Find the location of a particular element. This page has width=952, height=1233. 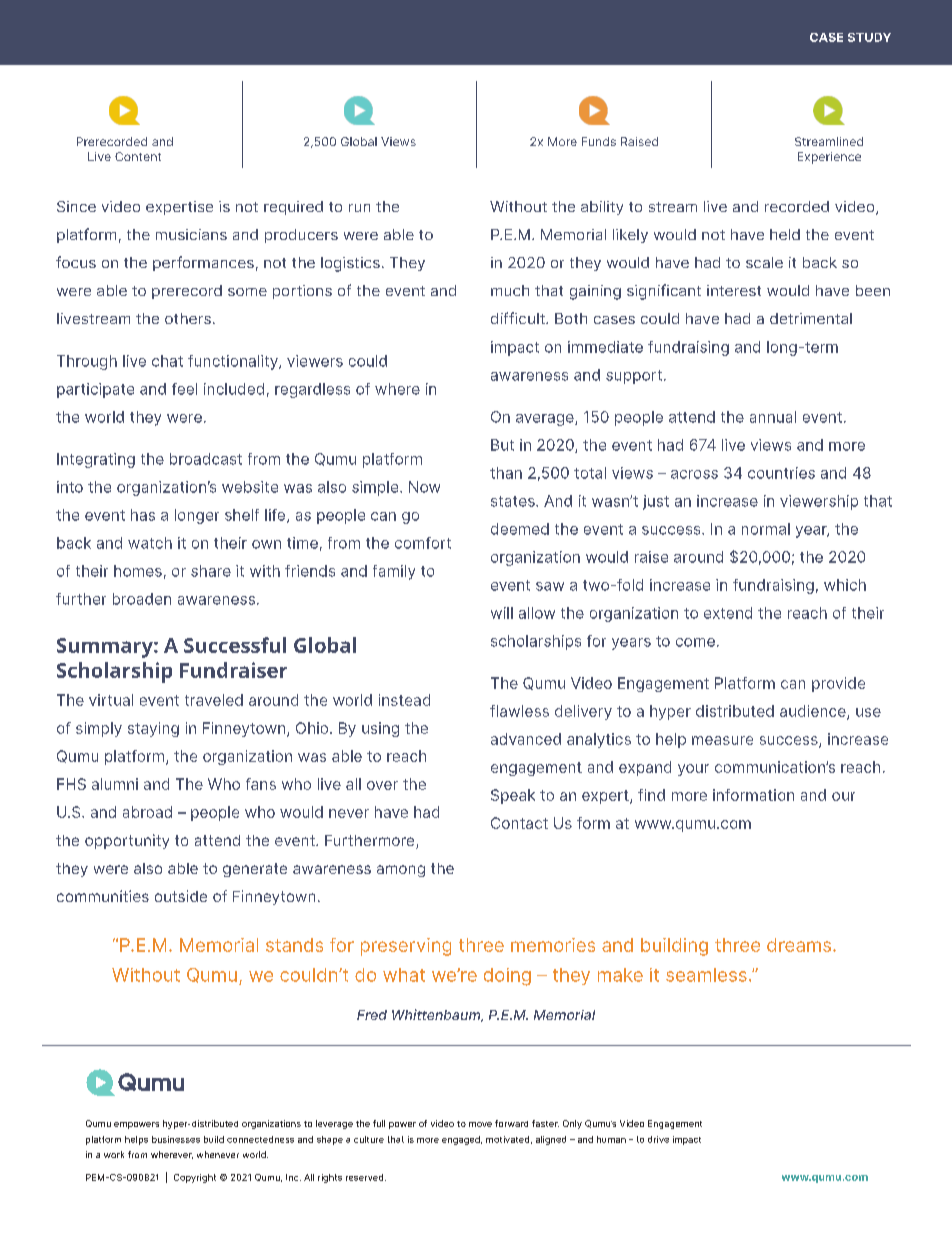

will is located at coordinates (502, 613).
